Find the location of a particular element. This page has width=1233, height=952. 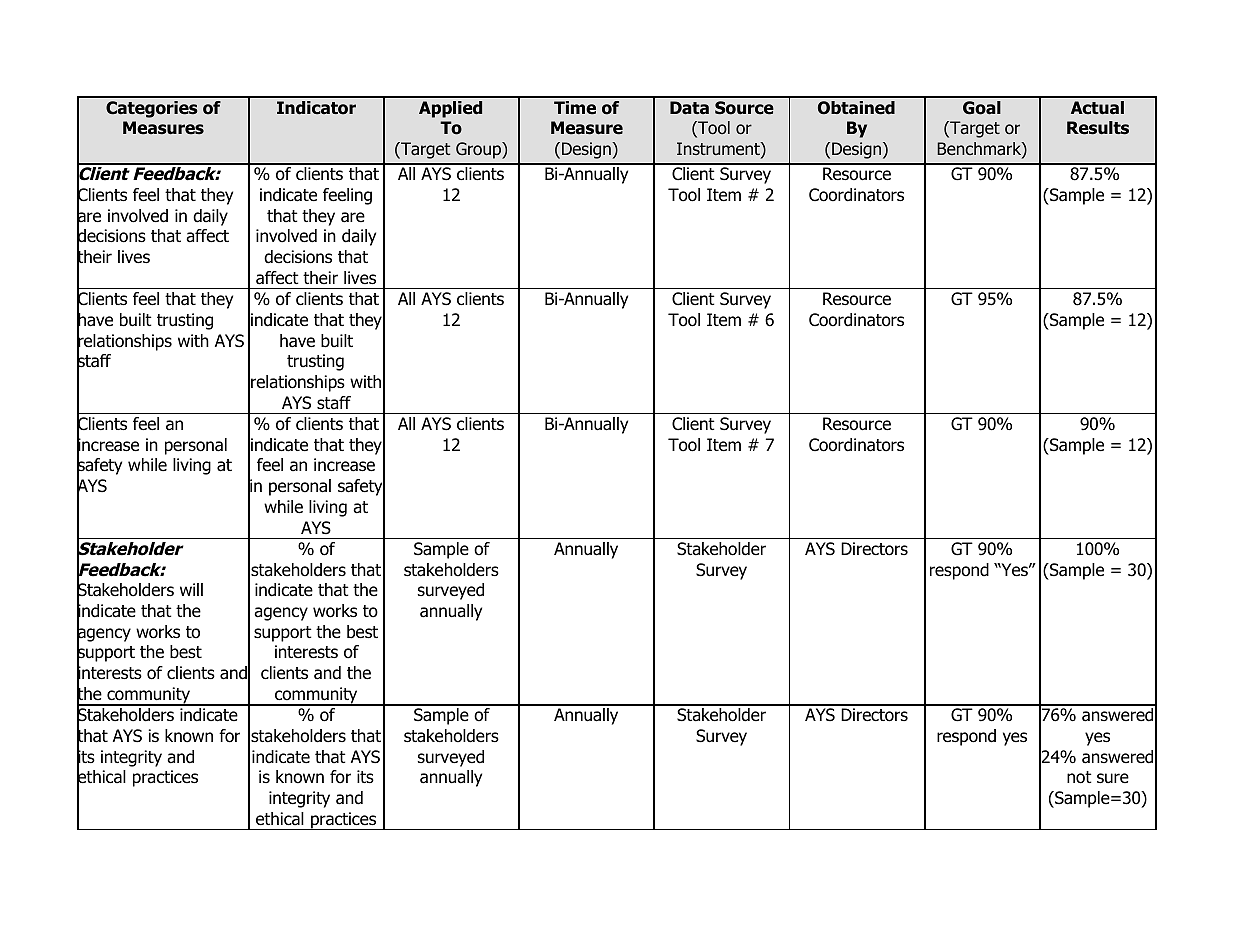

Goal is located at coordinates (982, 108).
